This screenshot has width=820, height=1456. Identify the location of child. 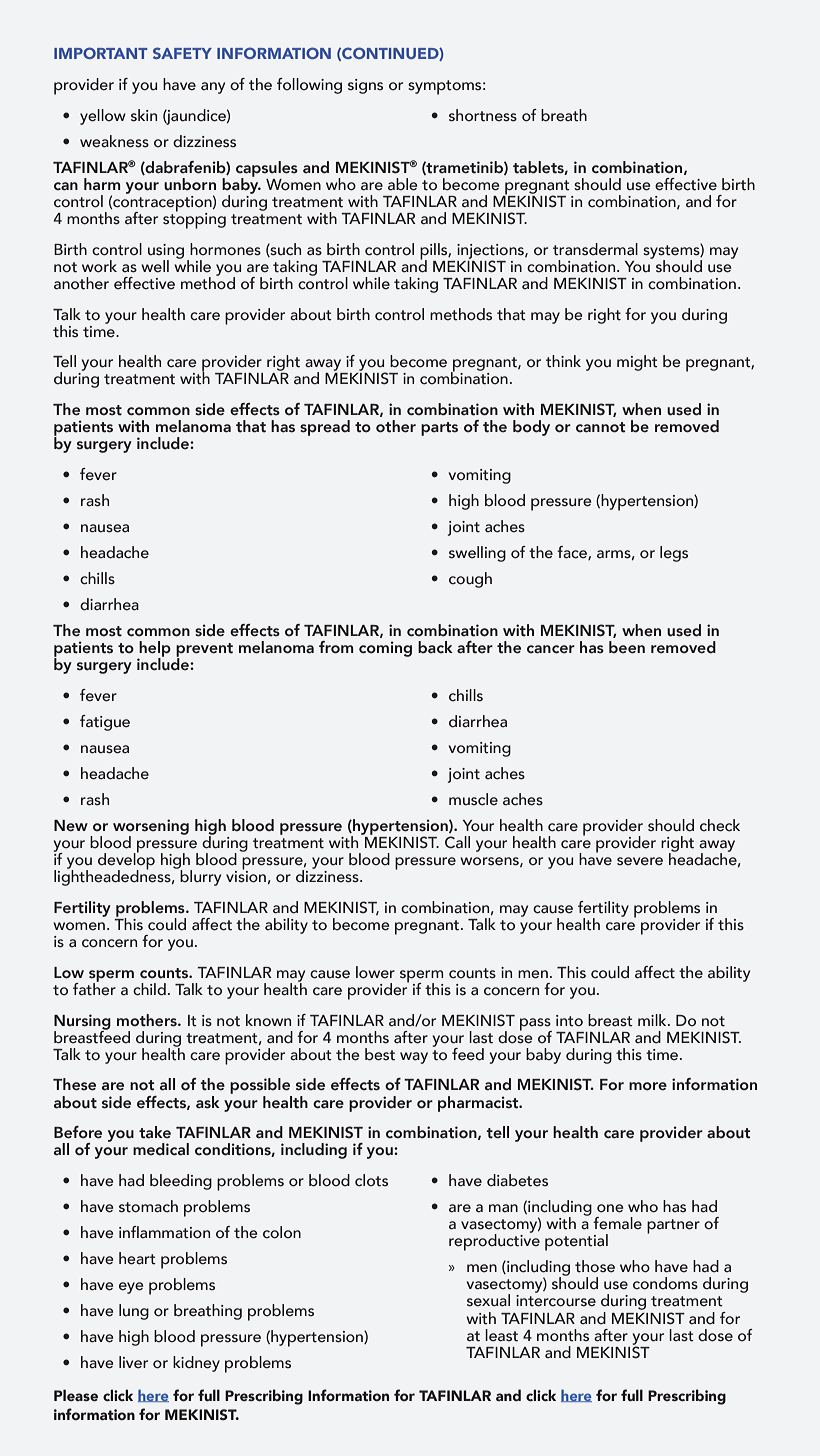
(149, 989).
